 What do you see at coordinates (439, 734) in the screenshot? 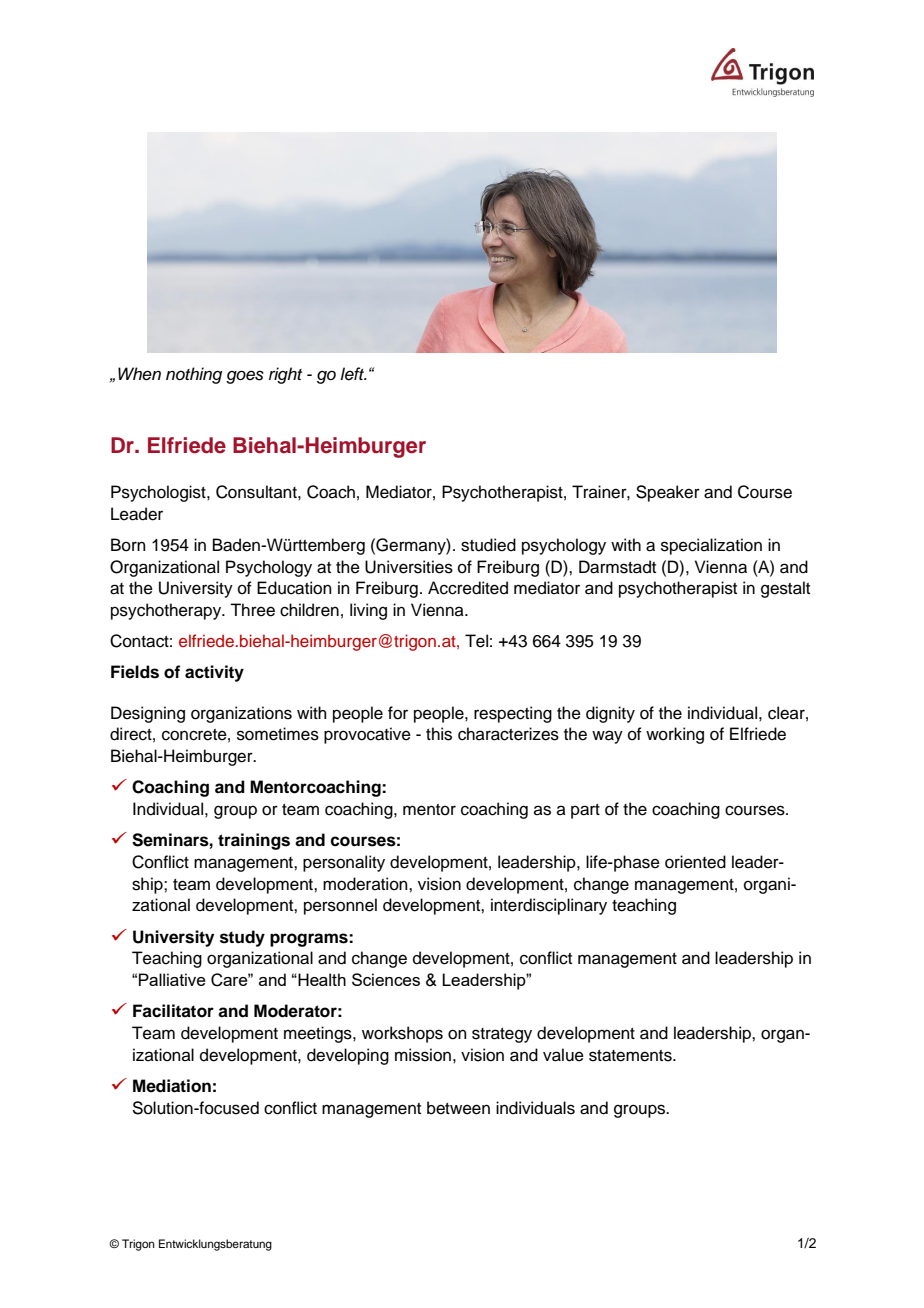
I see `this` at bounding box center [439, 734].
